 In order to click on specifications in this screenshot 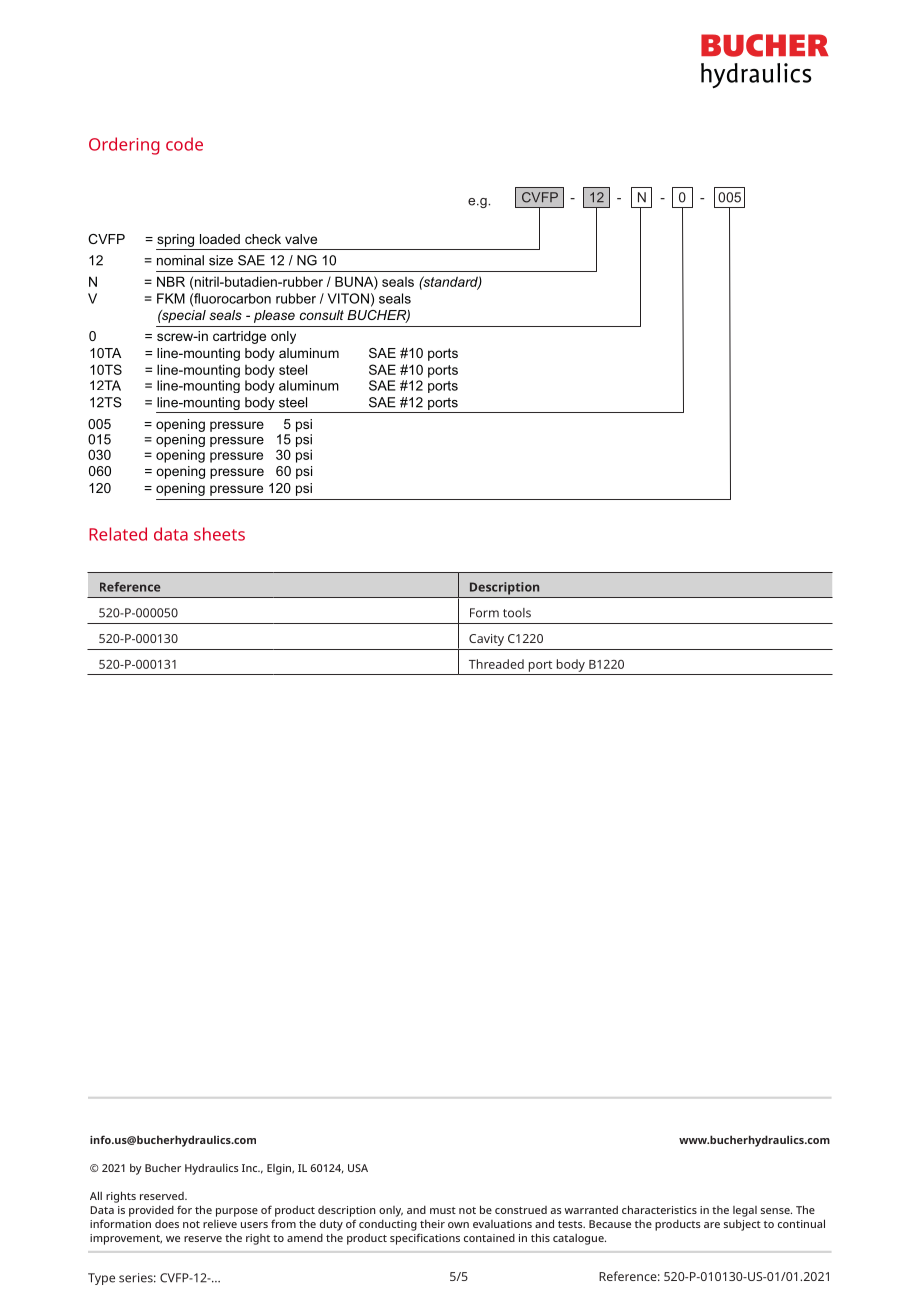, I will do `click(425, 1239)`.
